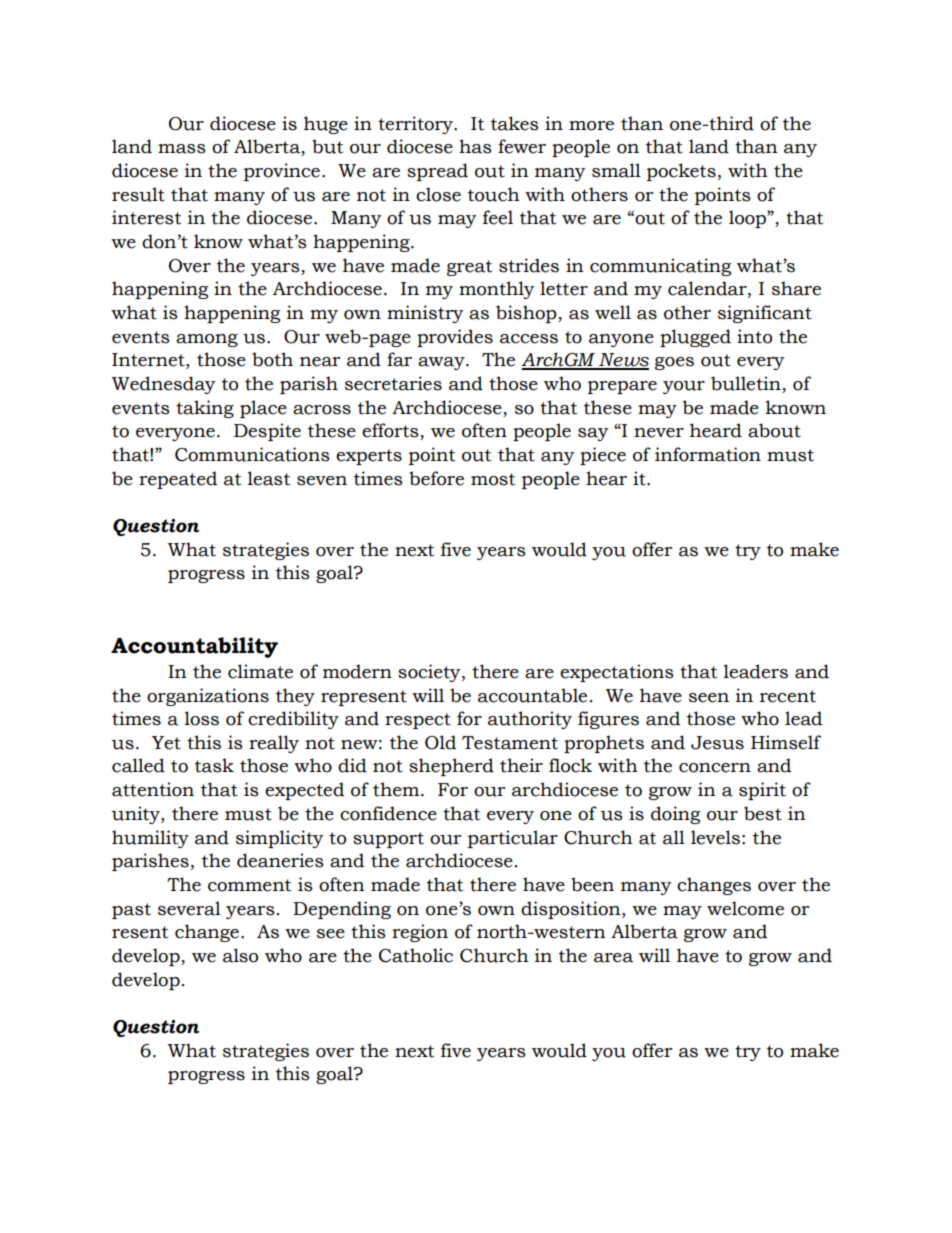 The image size is (952, 1233). Describe the element at coordinates (178, 480) in the screenshot. I see `repeated` at that location.
